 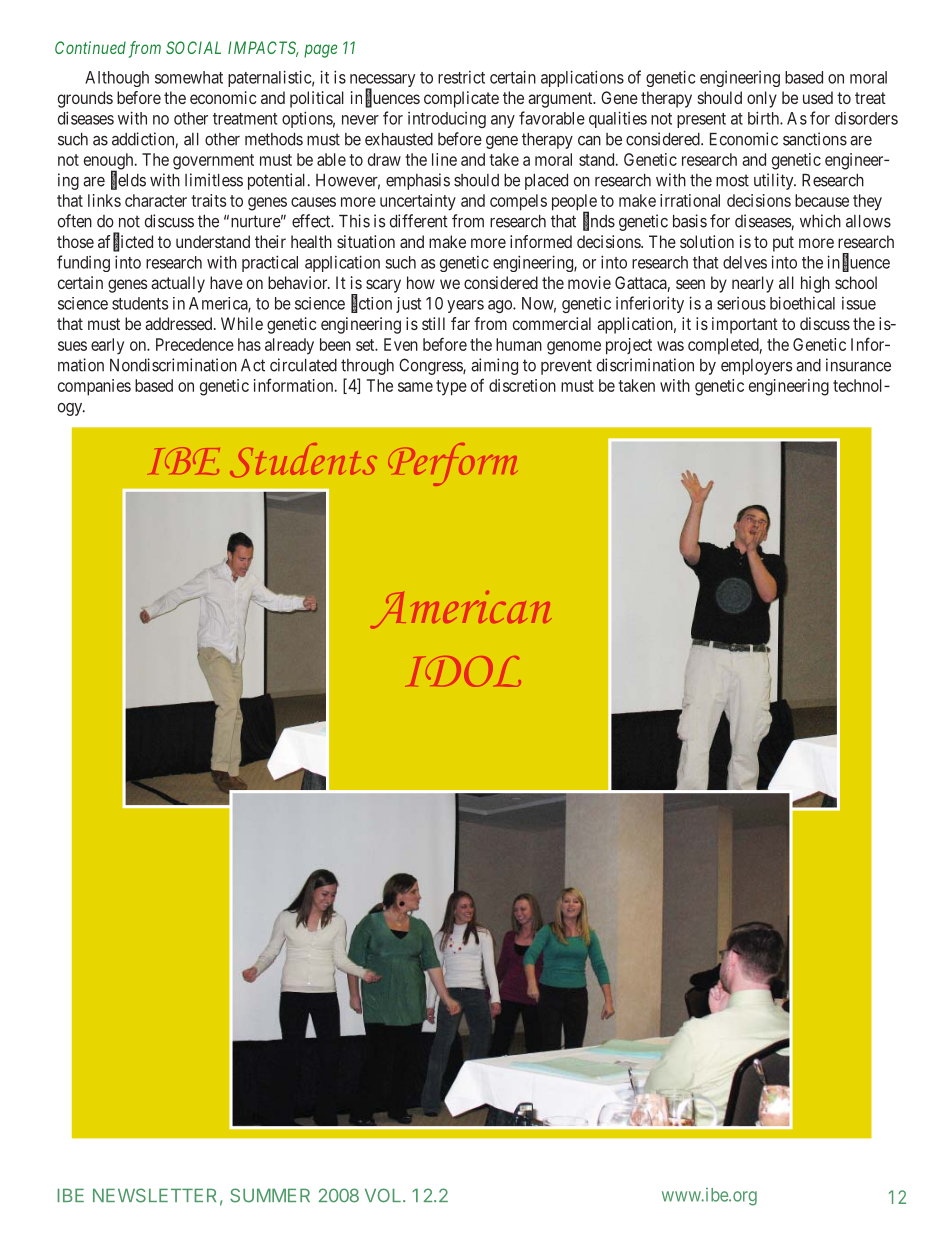 What do you see at coordinates (384, 1195) in the screenshot?
I see `VOL` at bounding box center [384, 1195].
